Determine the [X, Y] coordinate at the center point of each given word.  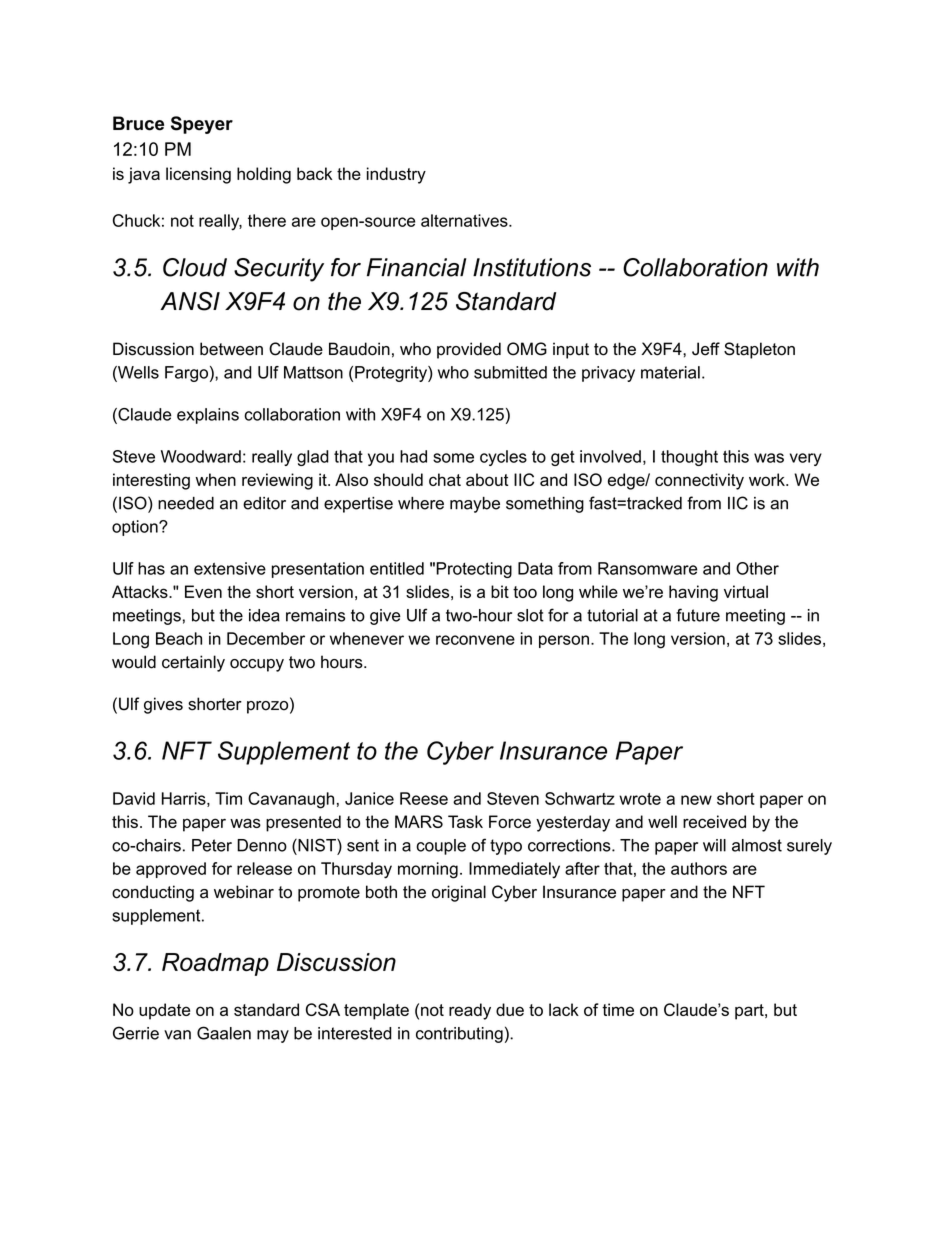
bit [500, 591]
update [164, 1011]
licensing [198, 175]
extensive [230, 568]
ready [470, 1011]
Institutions [532, 267]
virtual [746, 591]
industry [396, 175]
